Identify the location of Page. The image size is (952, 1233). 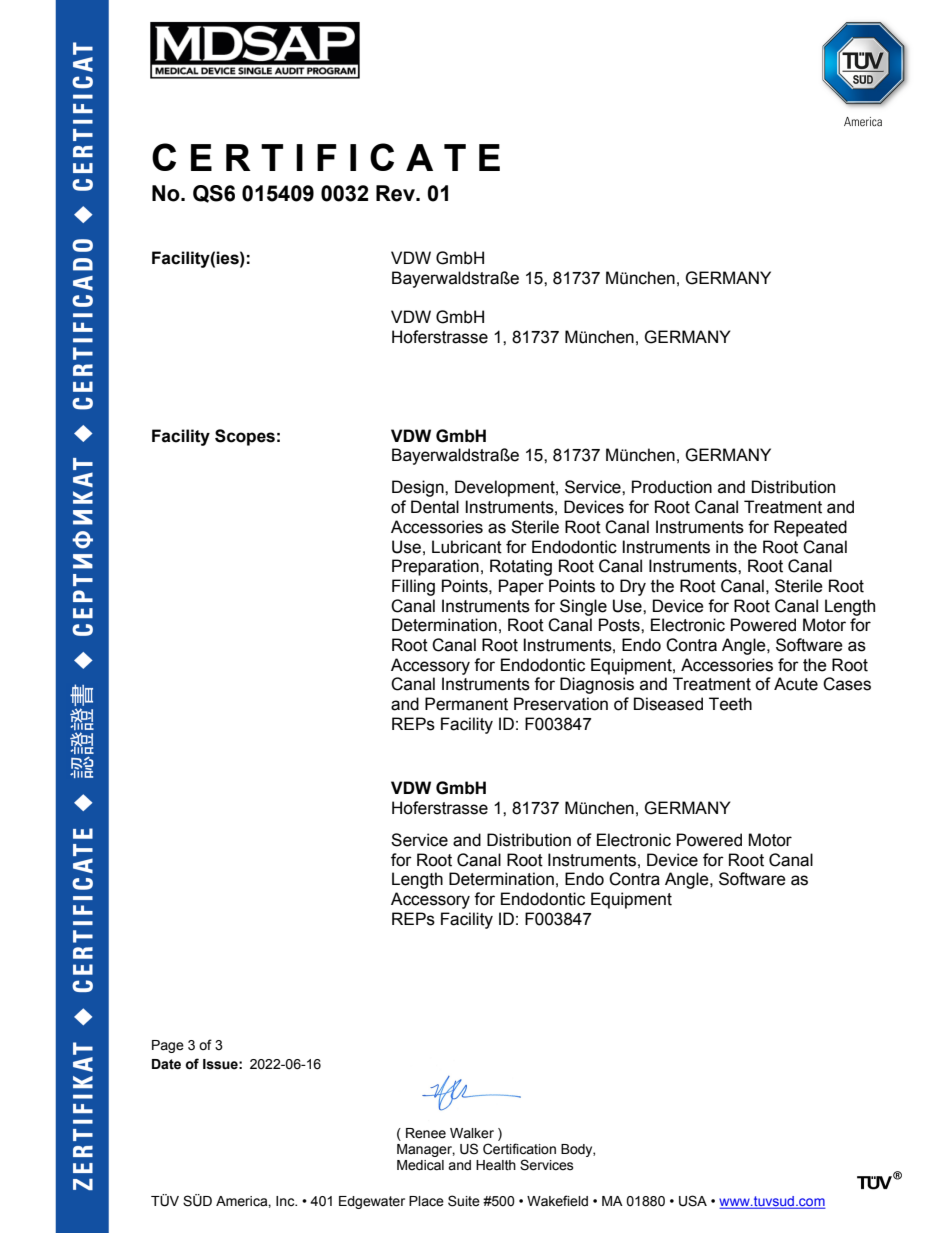
(168, 1046).
